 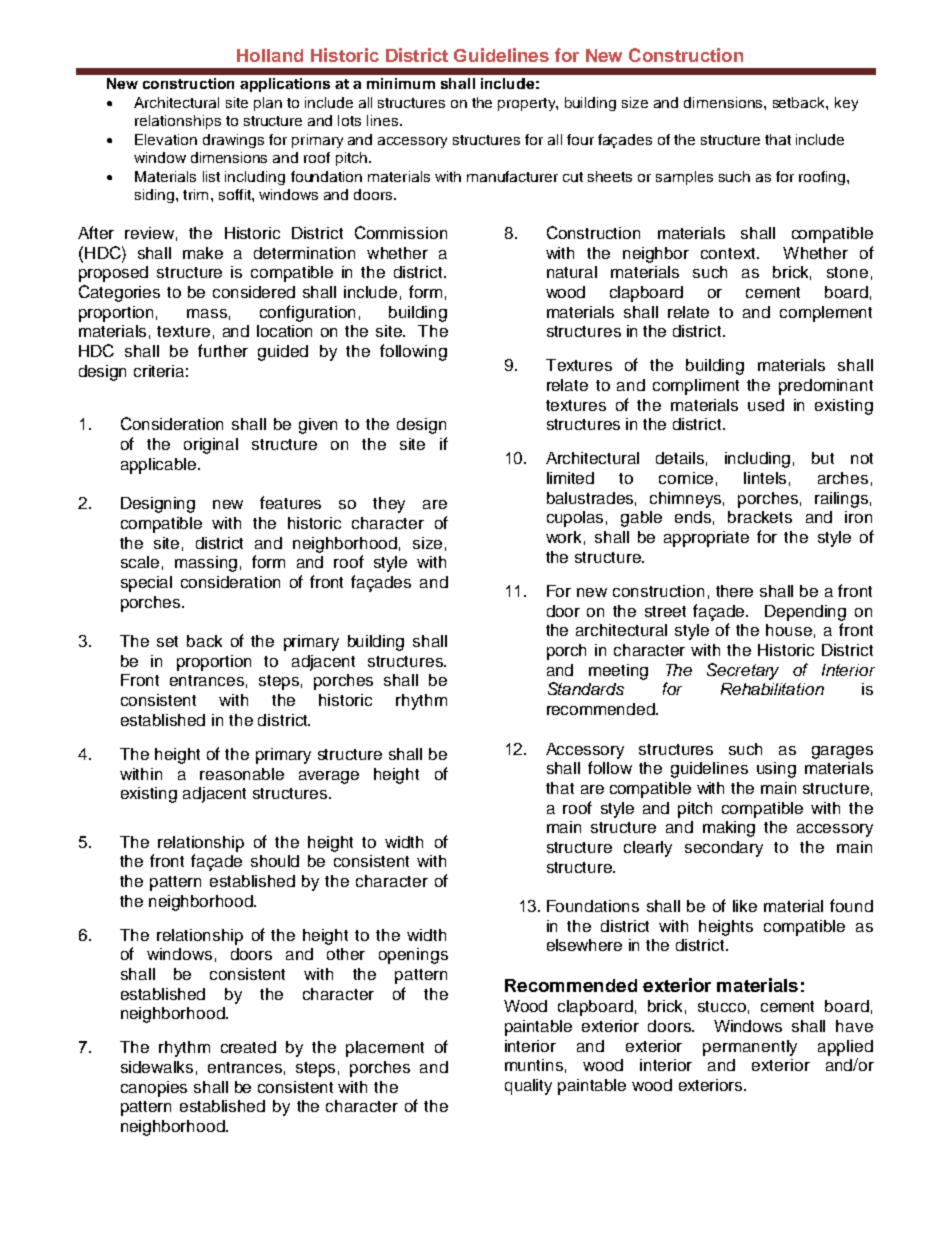 I want to click on work, so click(x=563, y=537).
